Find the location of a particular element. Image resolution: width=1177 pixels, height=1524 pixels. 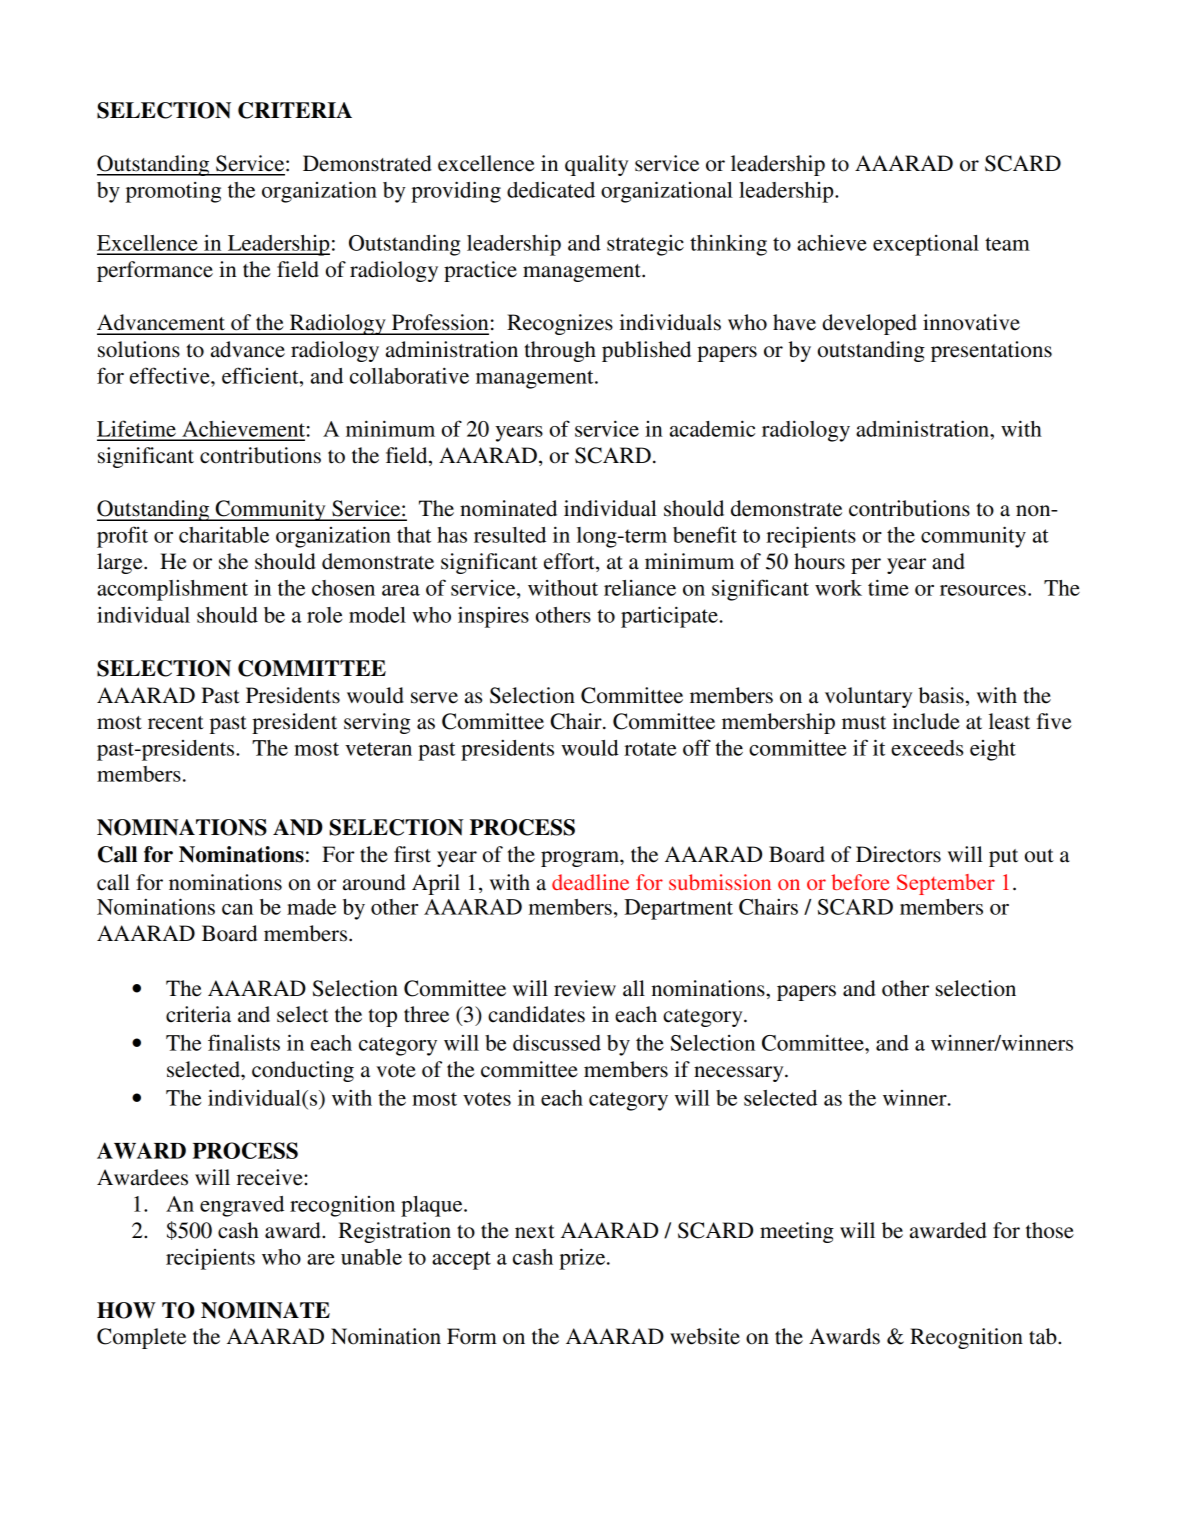

effort is located at coordinates (570, 562).
